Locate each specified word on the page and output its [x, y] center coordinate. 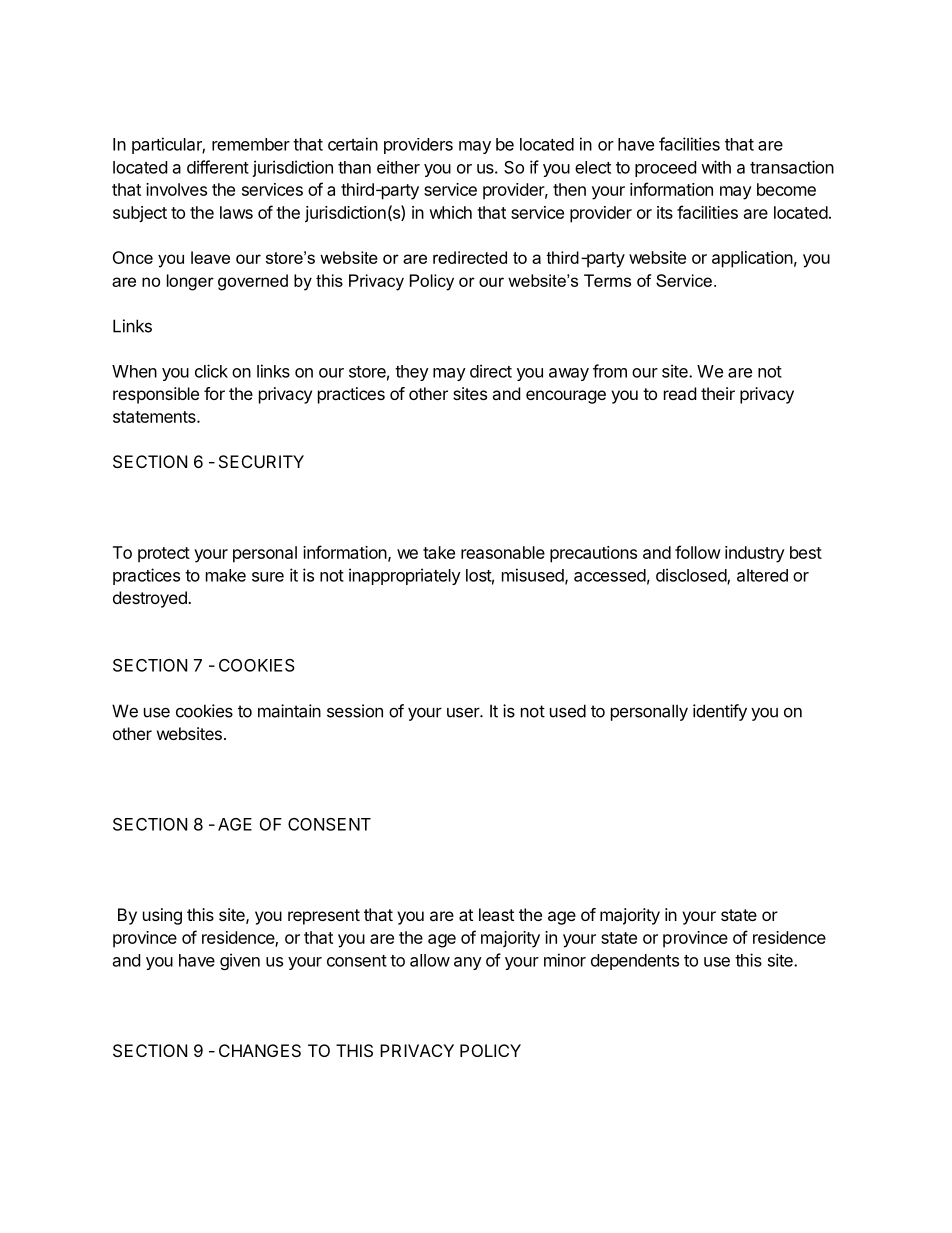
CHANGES [260, 1050]
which [450, 212]
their [718, 393]
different [218, 167]
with [716, 167]
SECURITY [261, 461]
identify [720, 712]
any [468, 963]
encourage [566, 397]
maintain [289, 711]
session [355, 711]
